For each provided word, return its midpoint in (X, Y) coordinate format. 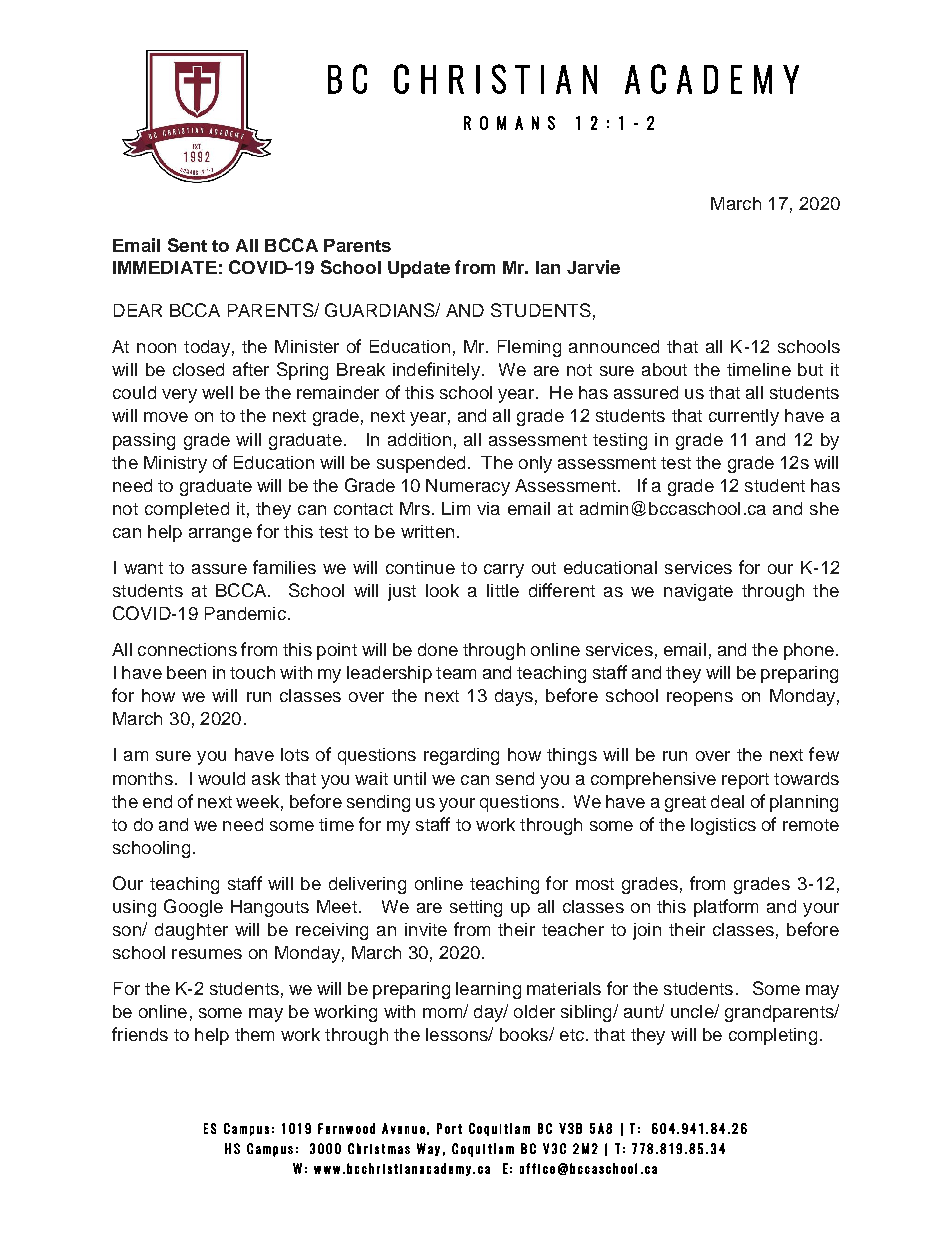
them (254, 1034)
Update (419, 269)
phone (809, 651)
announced (614, 346)
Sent (187, 245)
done (438, 649)
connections (187, 649)
